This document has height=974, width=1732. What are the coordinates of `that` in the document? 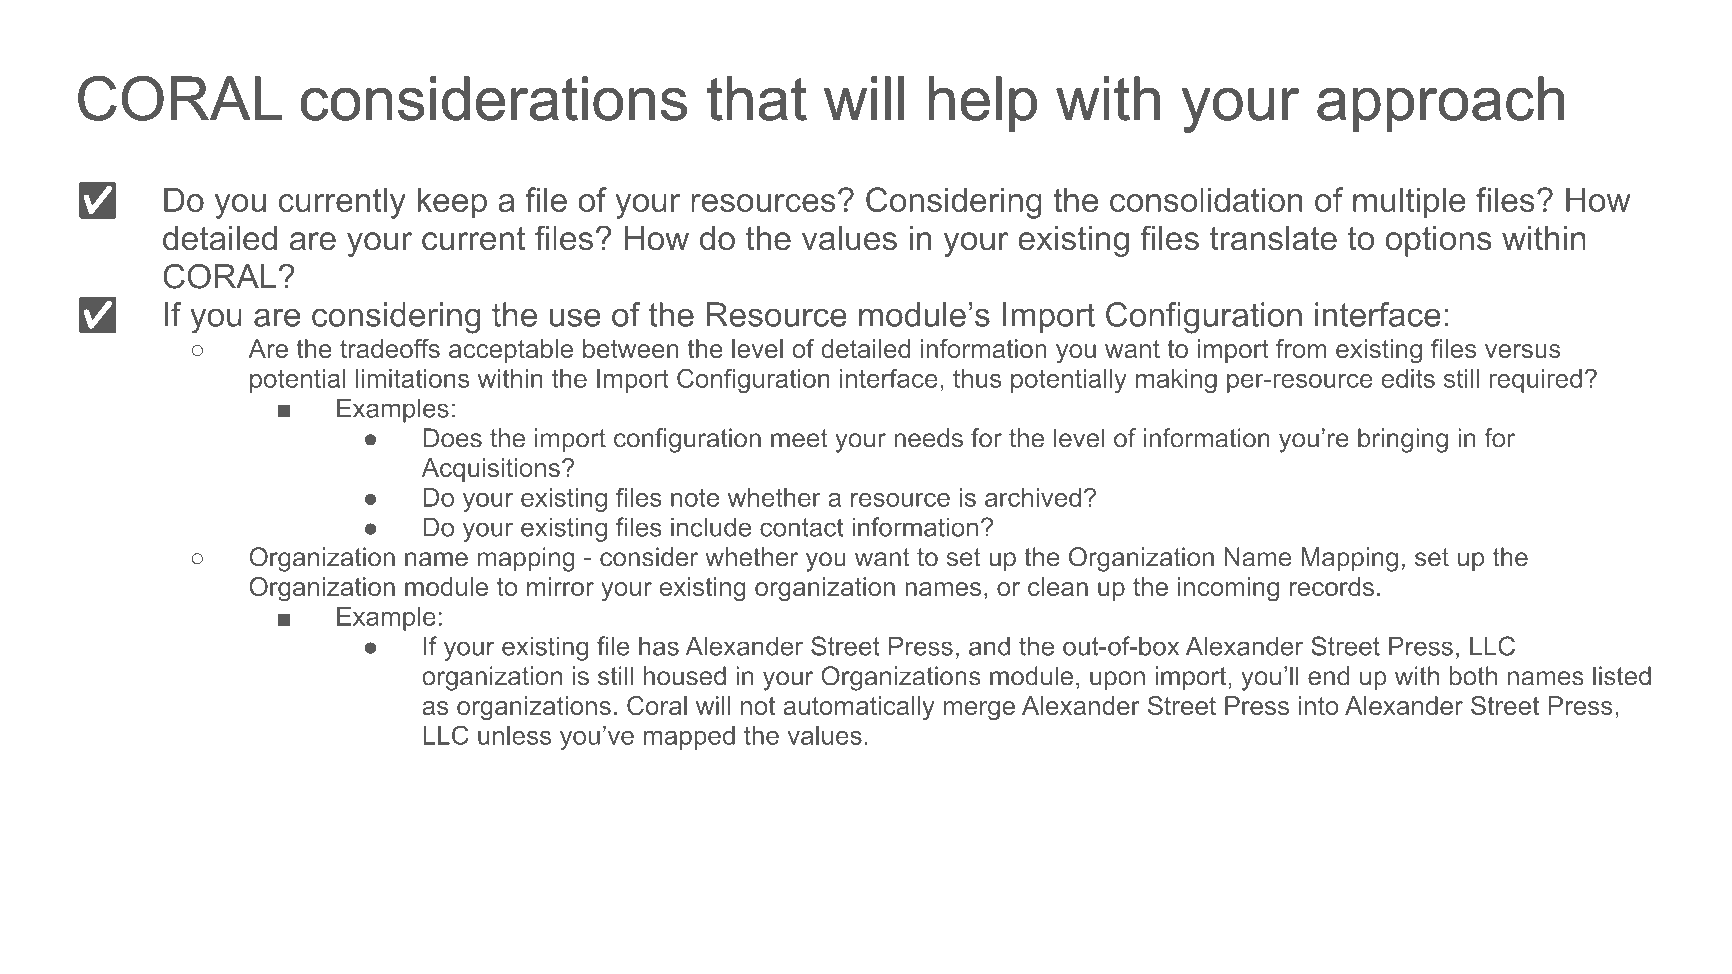 It's located at (757, 98).
